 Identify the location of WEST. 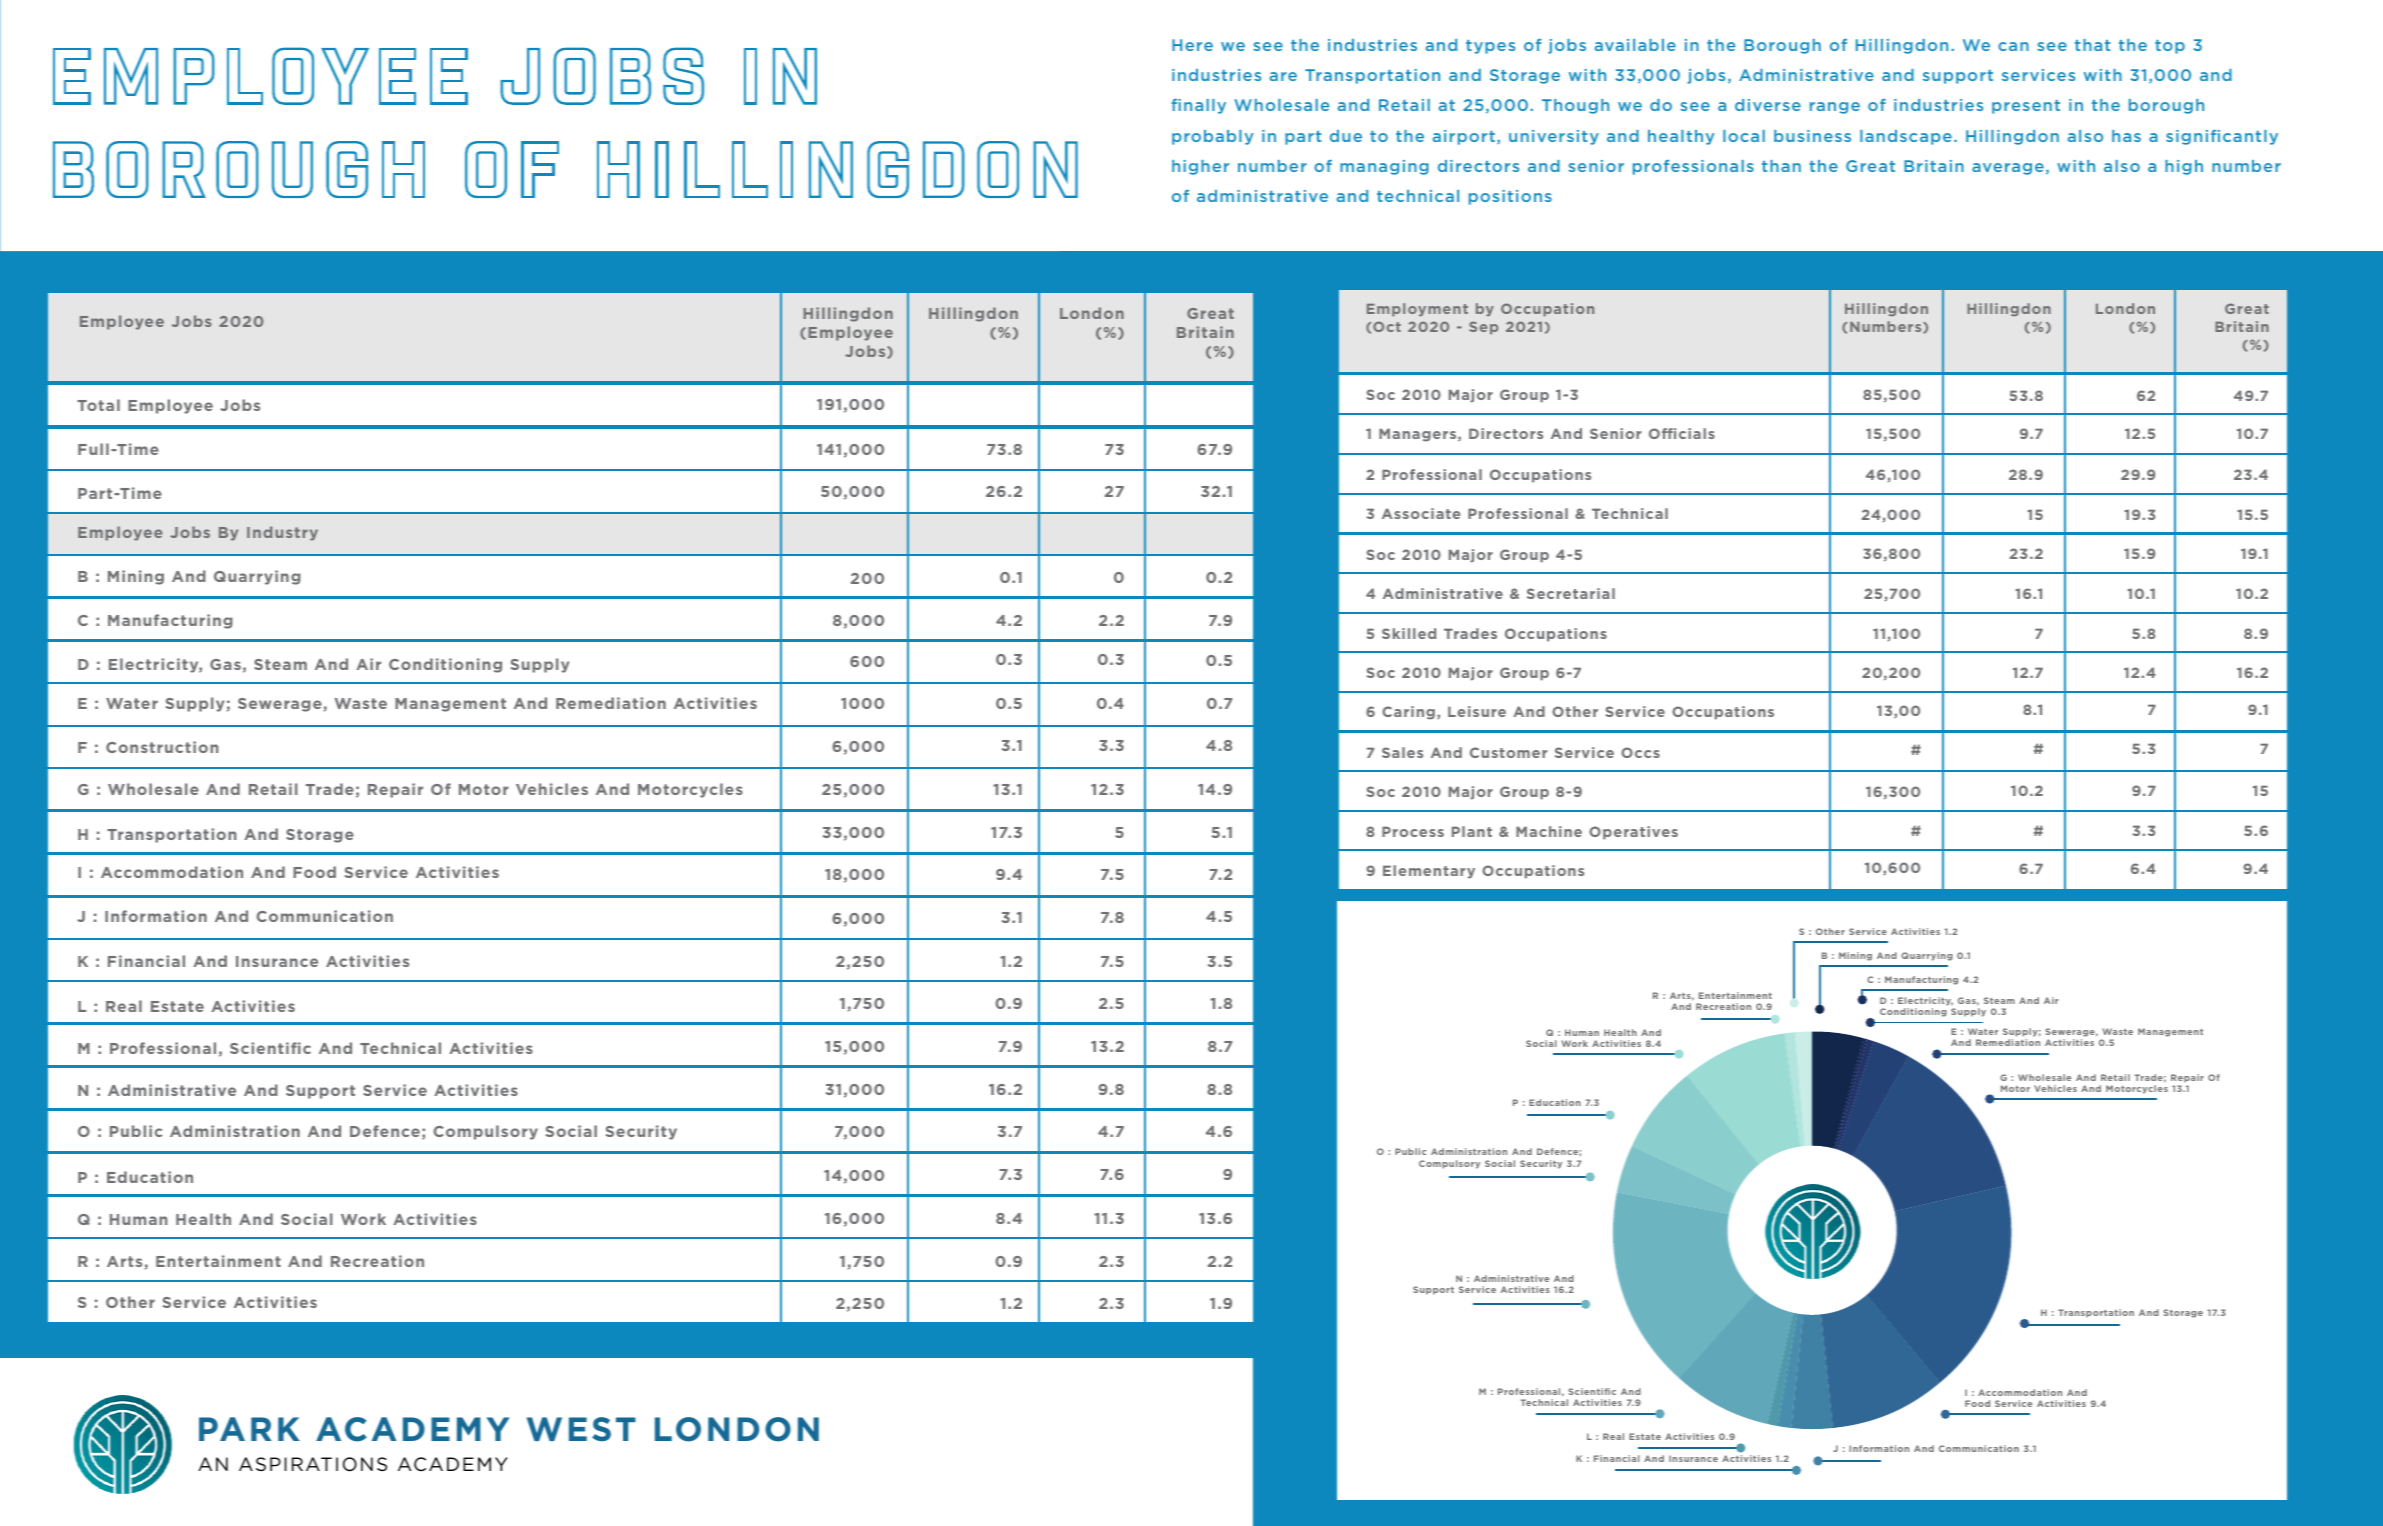
(581, 1429).
